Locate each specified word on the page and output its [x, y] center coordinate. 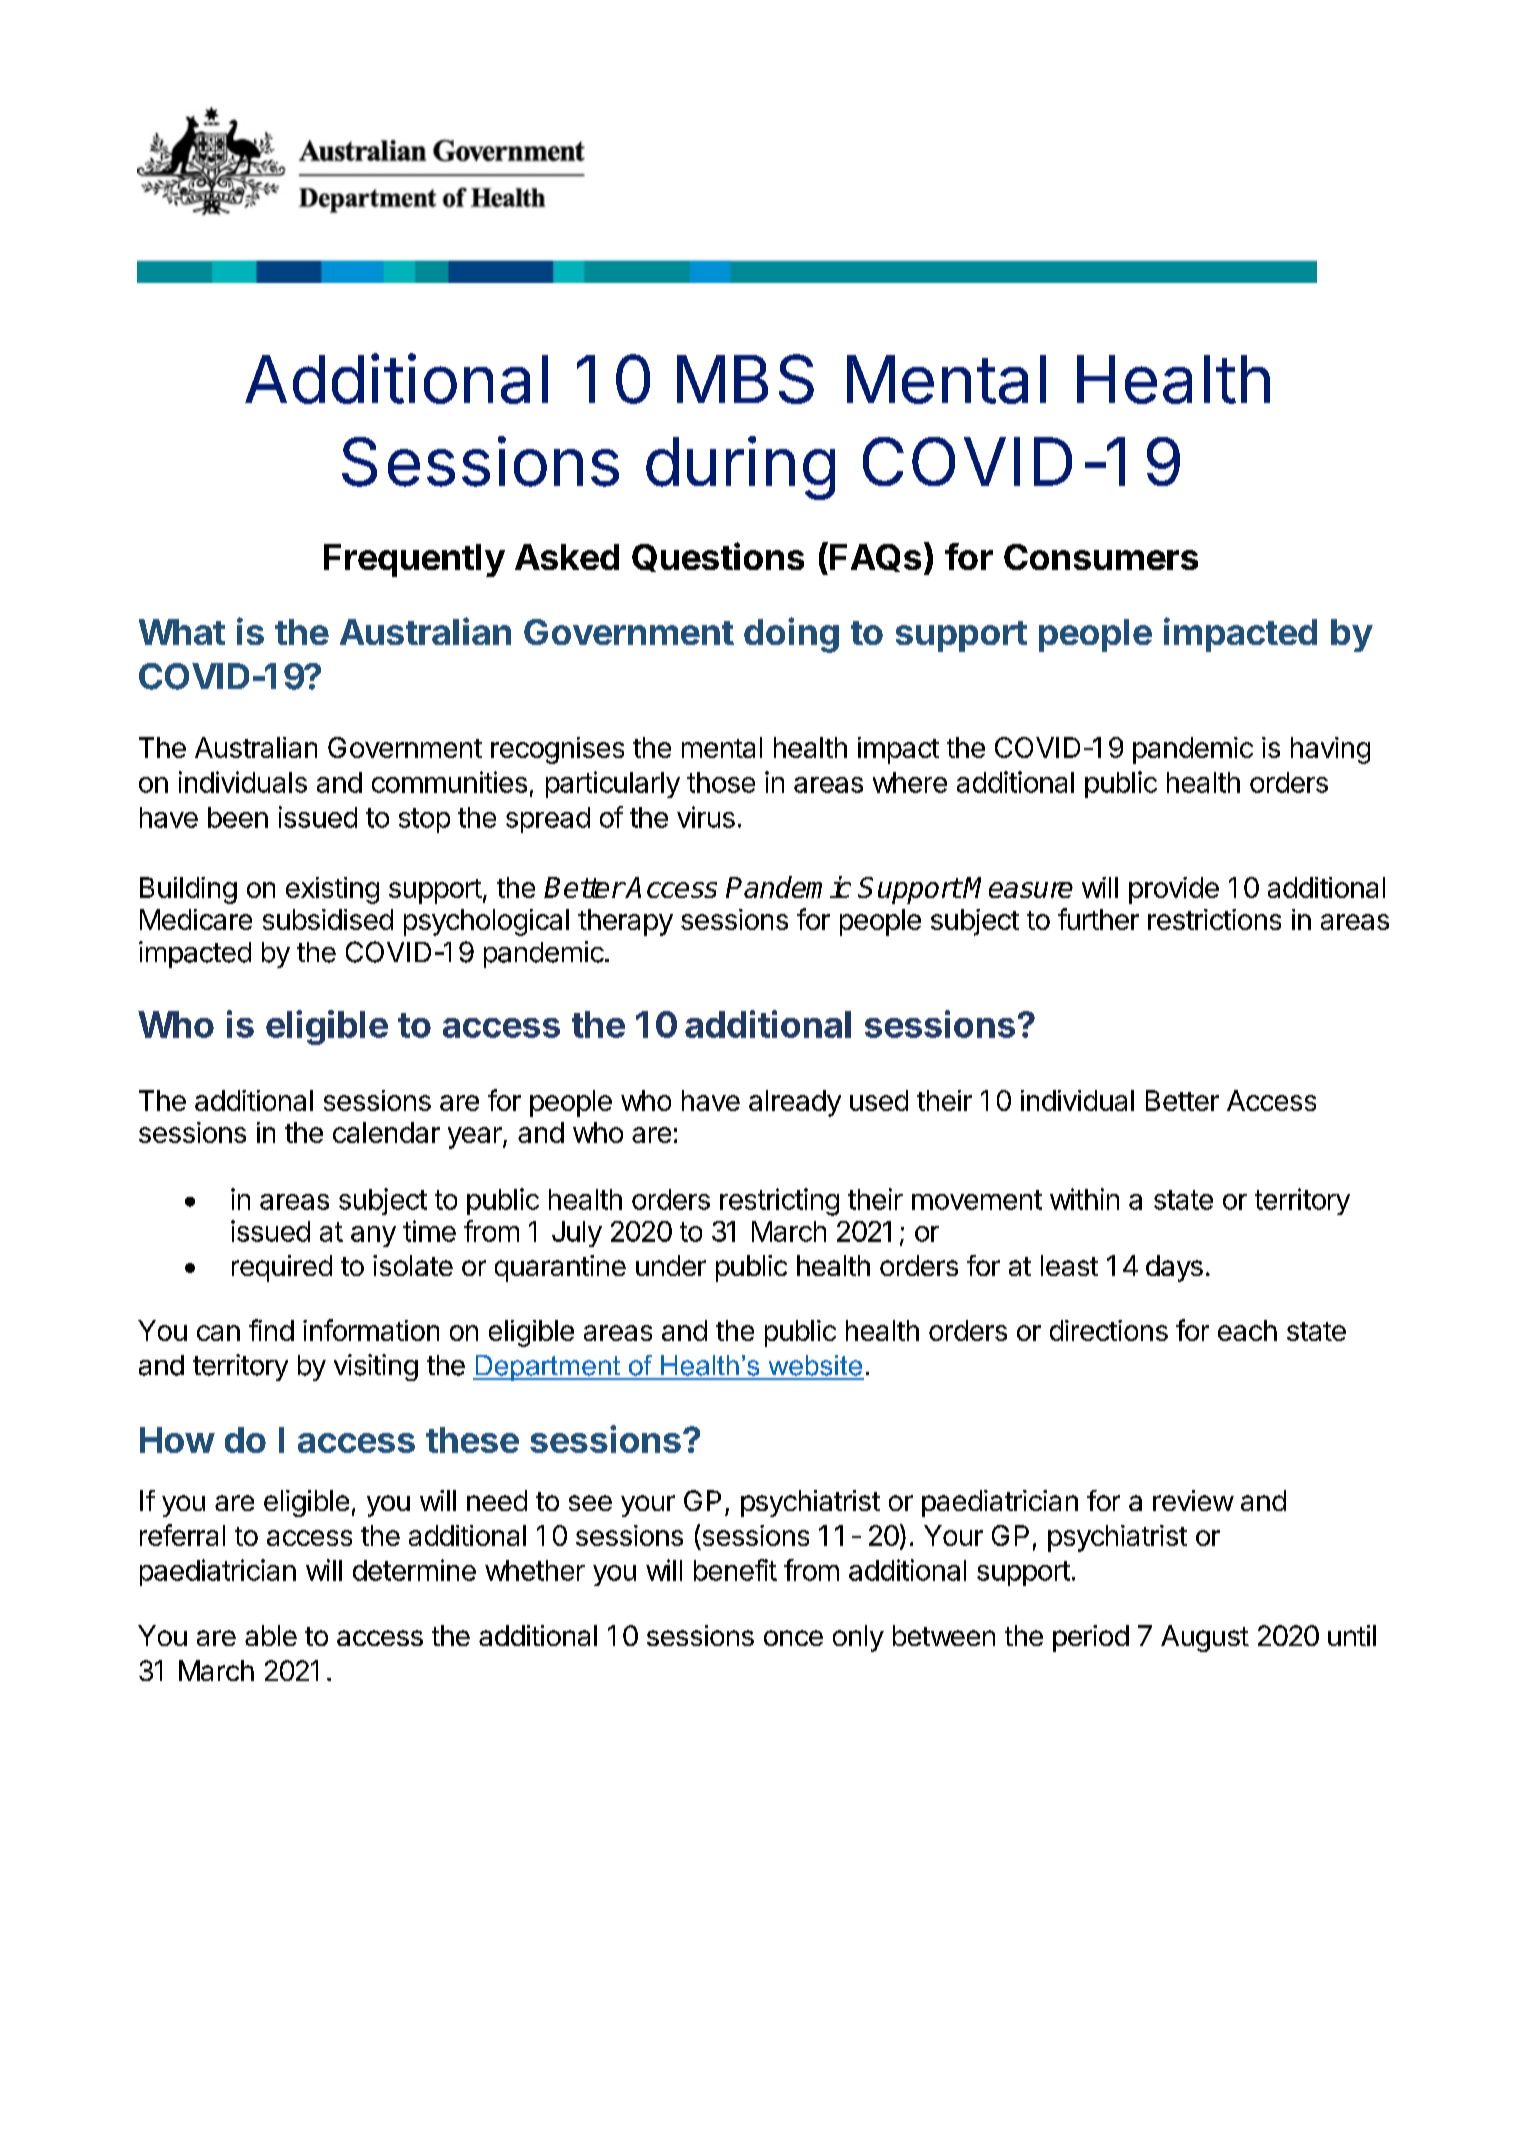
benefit [735, 1570]
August [1205, 1638]
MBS [745, 379]
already [795, 1103]
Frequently [414, 560]
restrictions [1214, 919]
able [271, 1635]
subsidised [328, 919]
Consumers [1101, 557]
